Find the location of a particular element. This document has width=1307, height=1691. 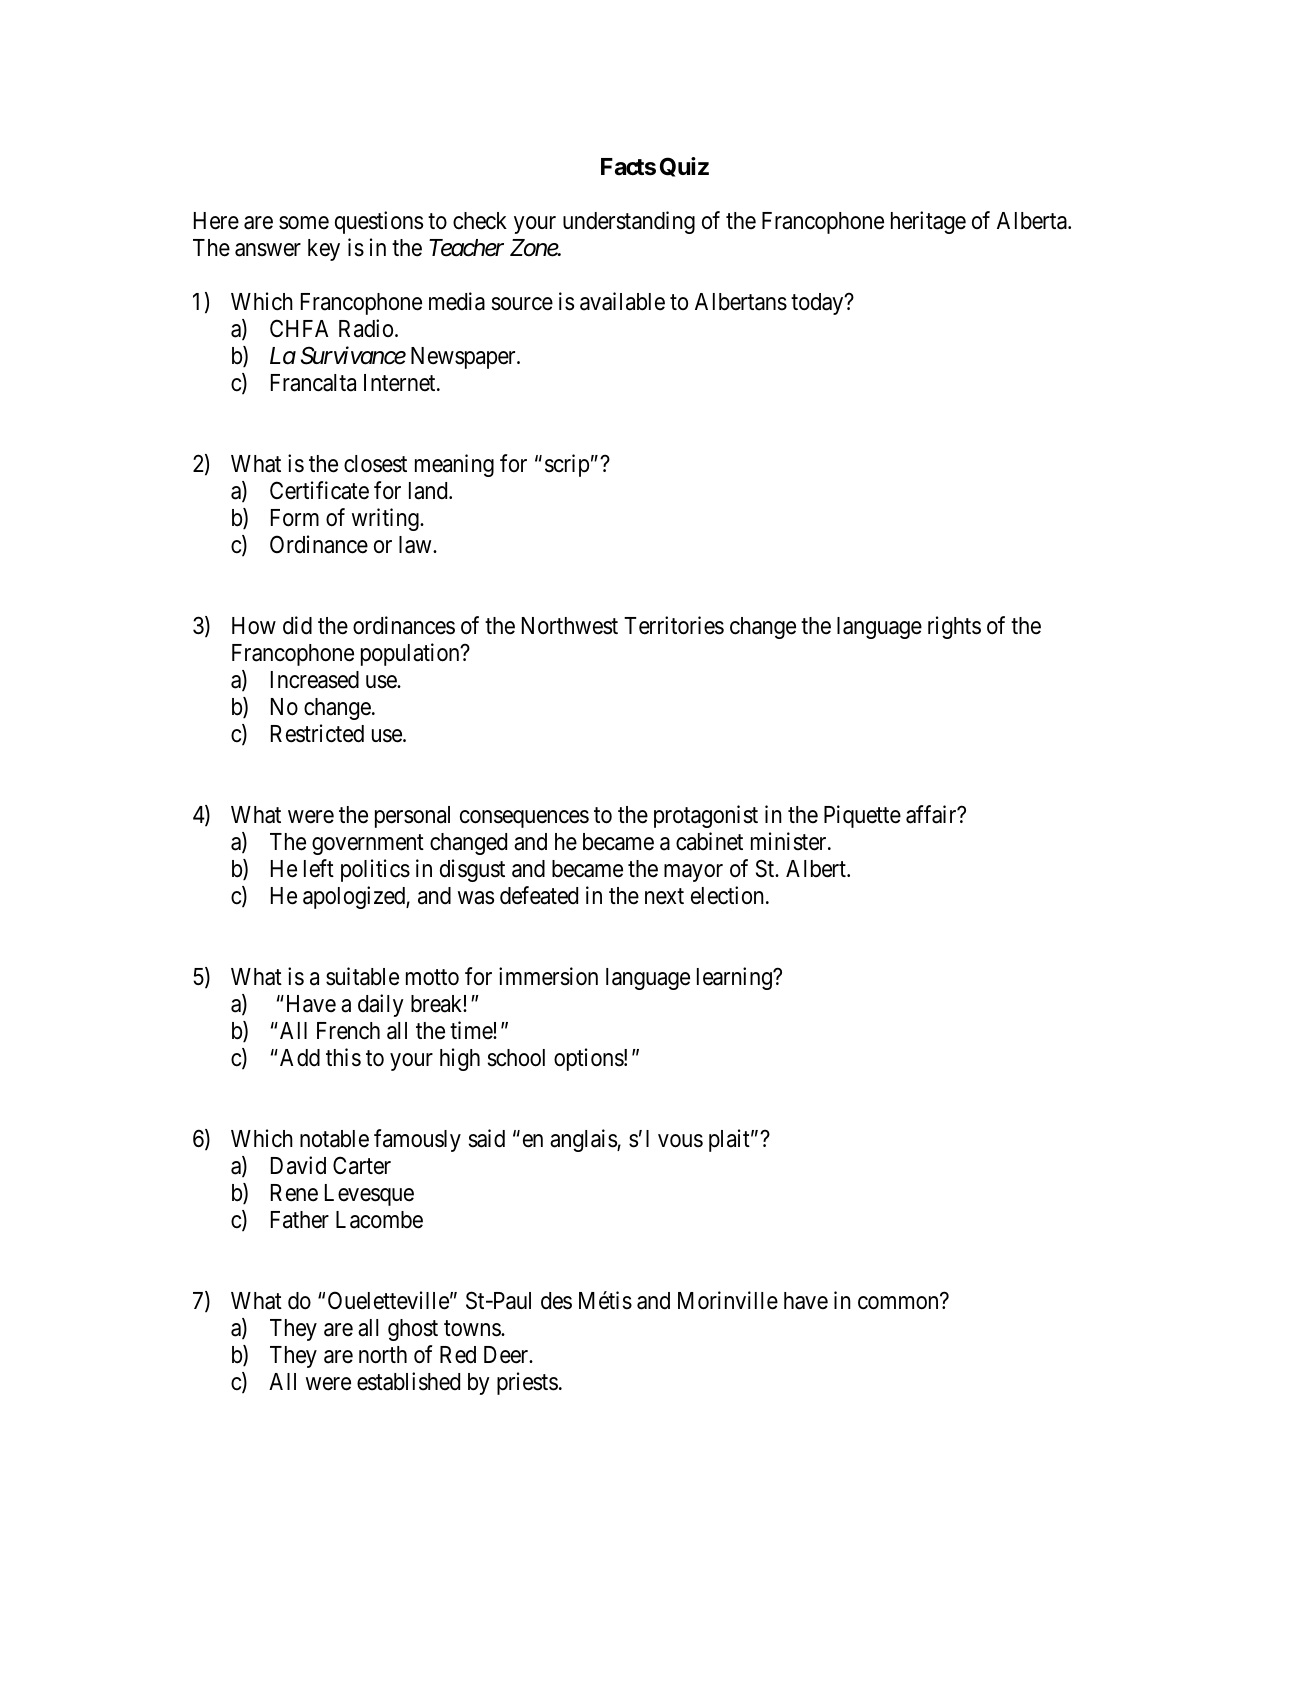

minister is located at coordinates (790, 841).
